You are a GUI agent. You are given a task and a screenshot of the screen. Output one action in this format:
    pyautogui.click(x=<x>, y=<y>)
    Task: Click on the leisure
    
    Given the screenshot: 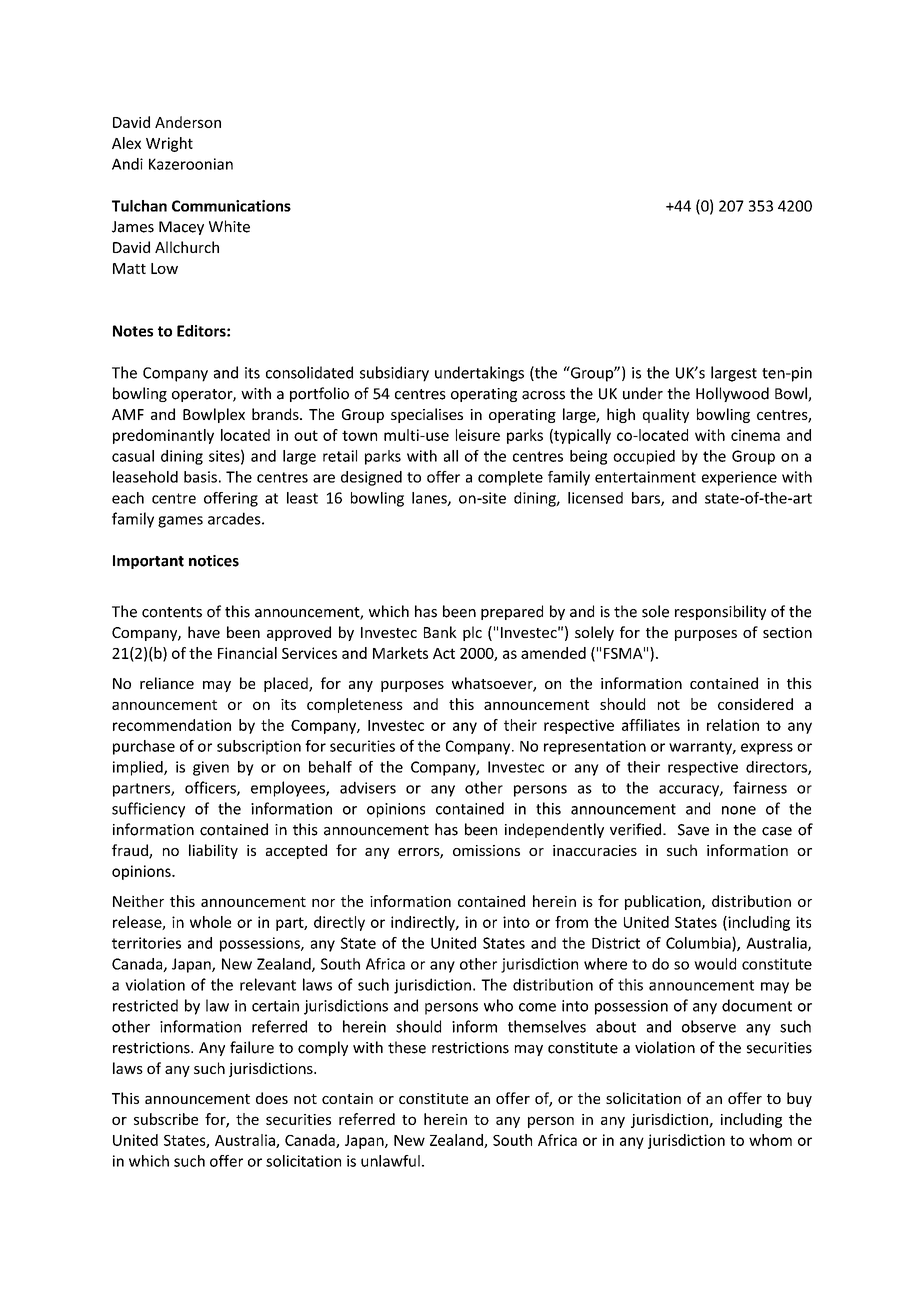 What is the action you would take?
    pyautogui.click(x=478, y=435)
